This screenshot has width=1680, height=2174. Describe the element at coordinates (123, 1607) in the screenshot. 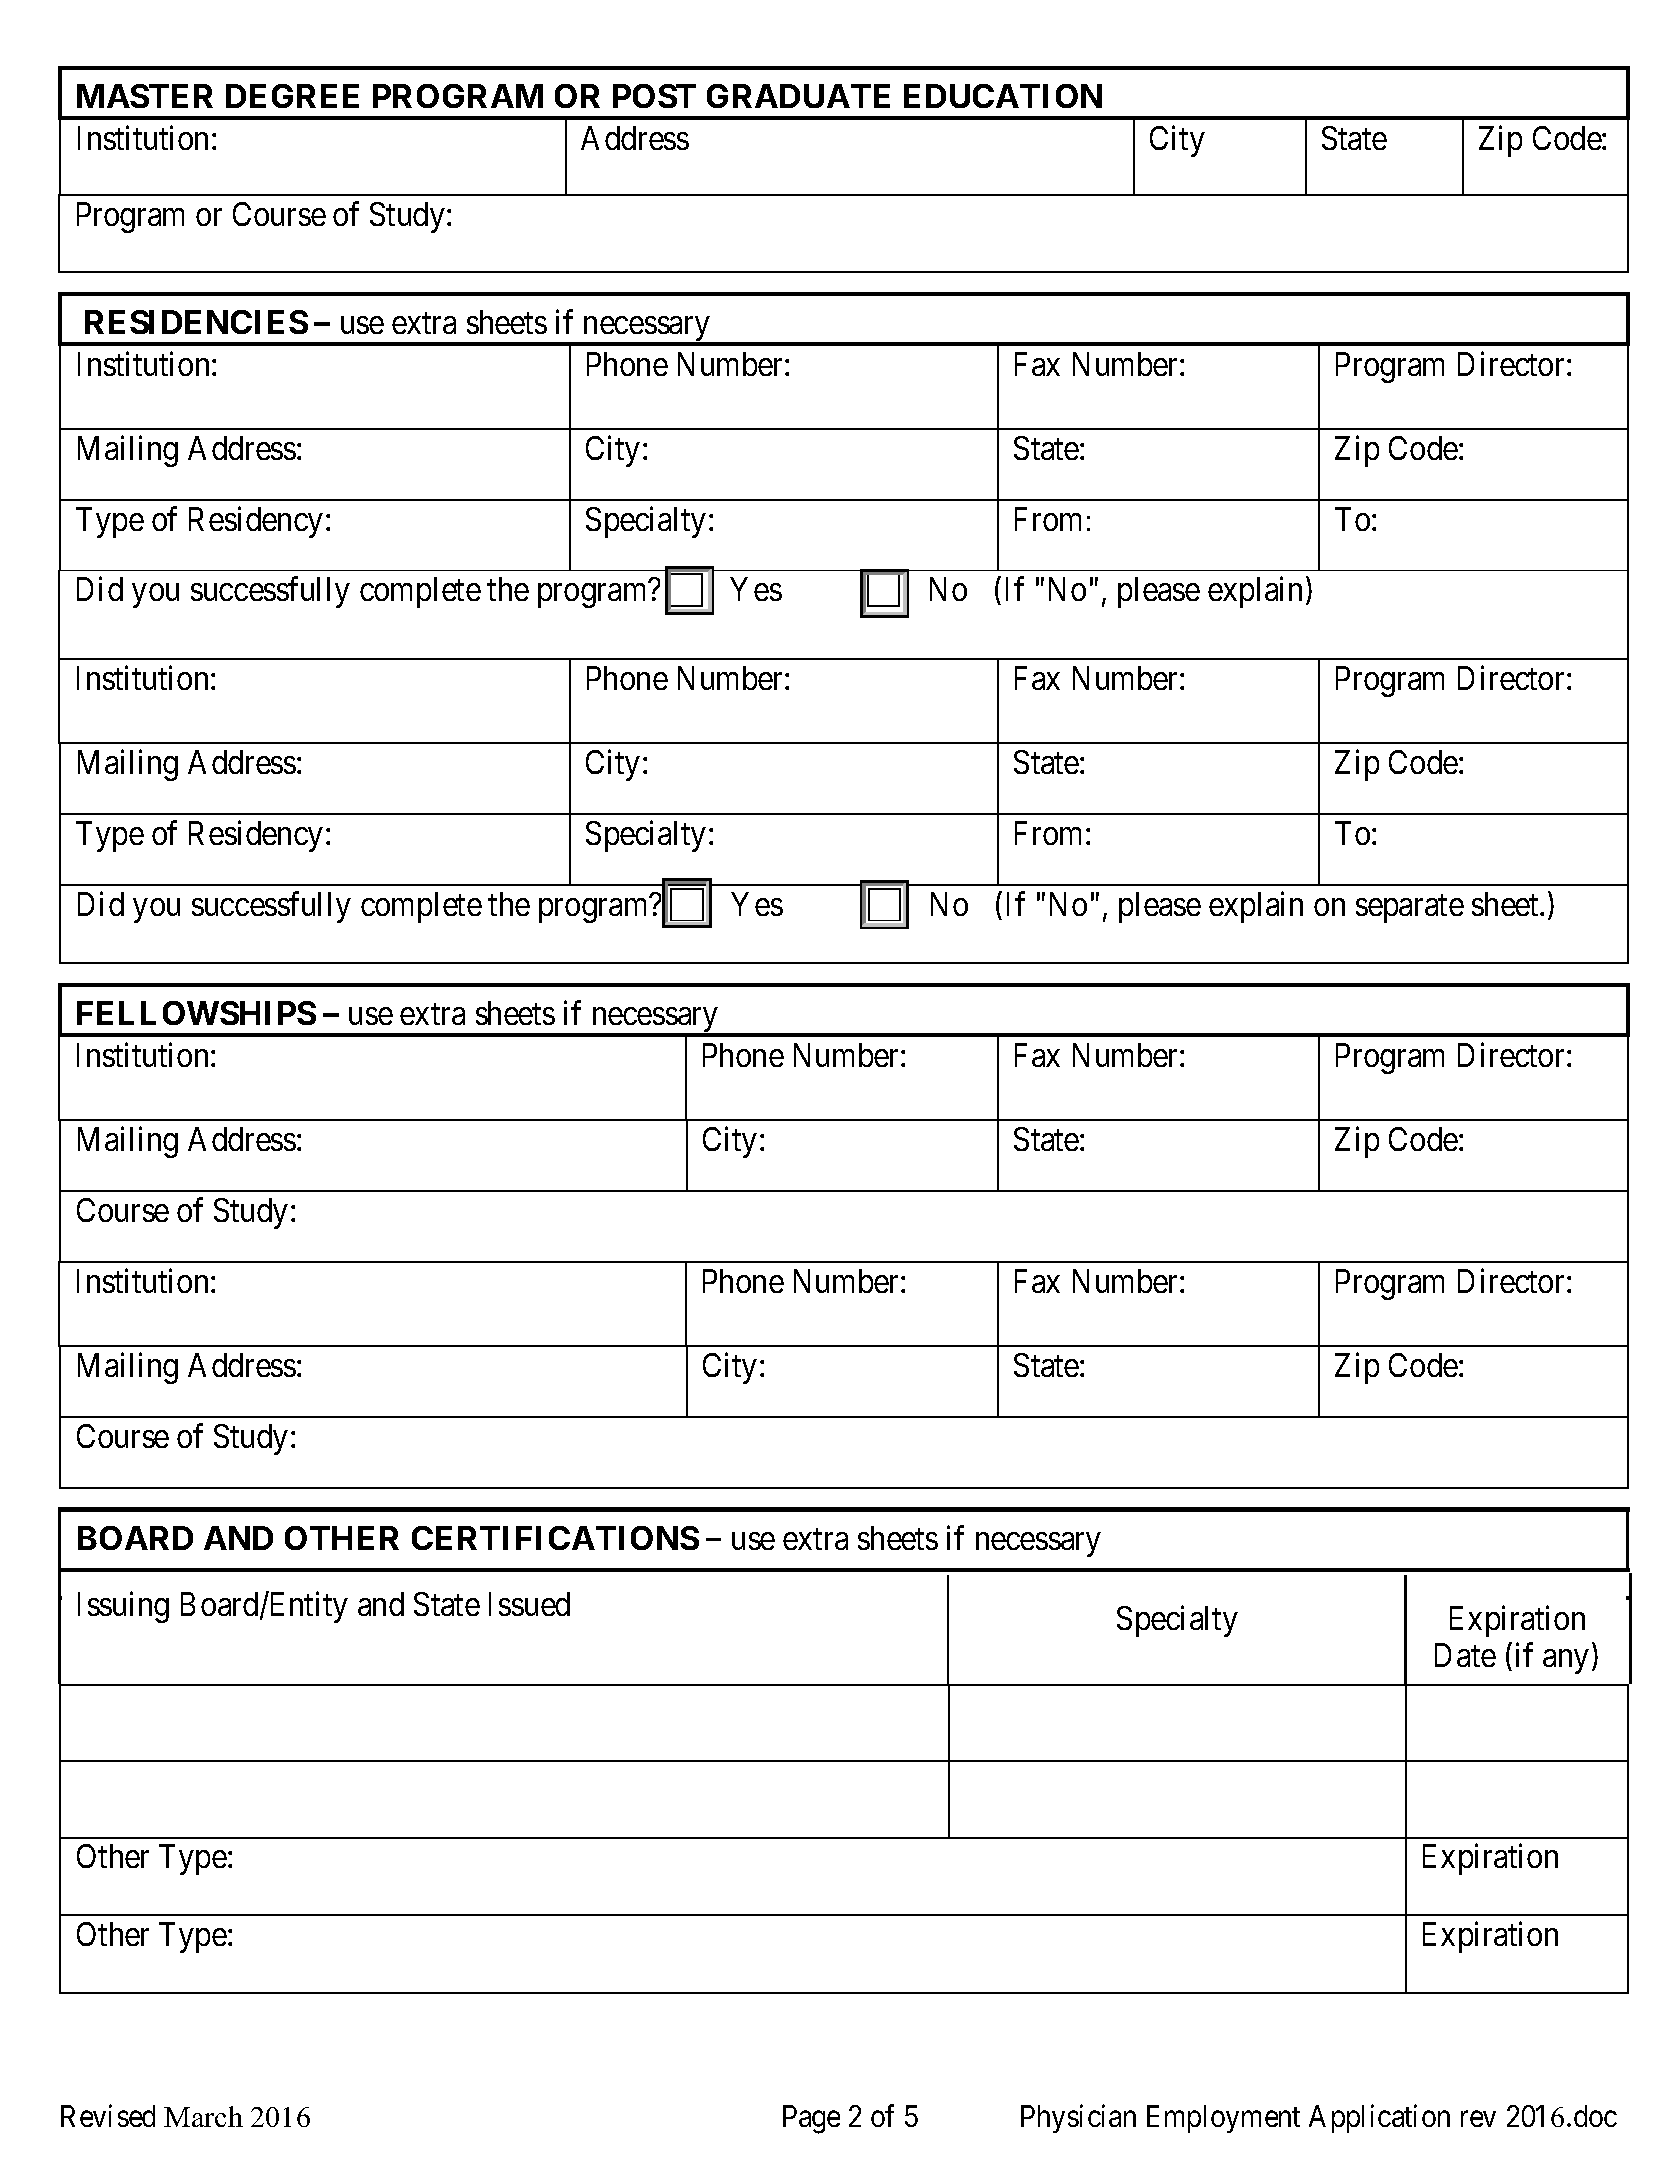

I see `Issuing` at that location.
